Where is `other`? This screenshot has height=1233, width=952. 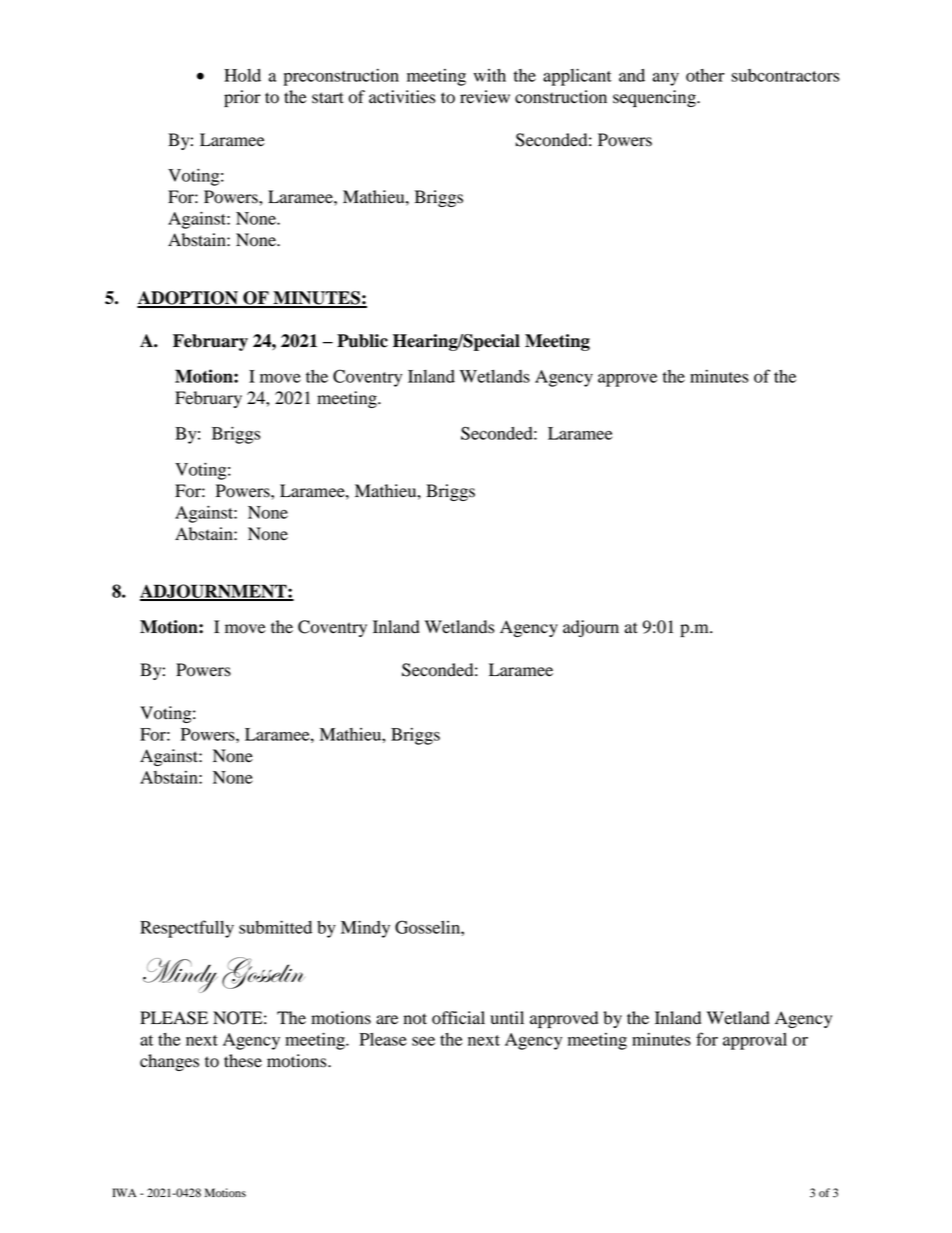
other is located at coordinates (705, 75).
